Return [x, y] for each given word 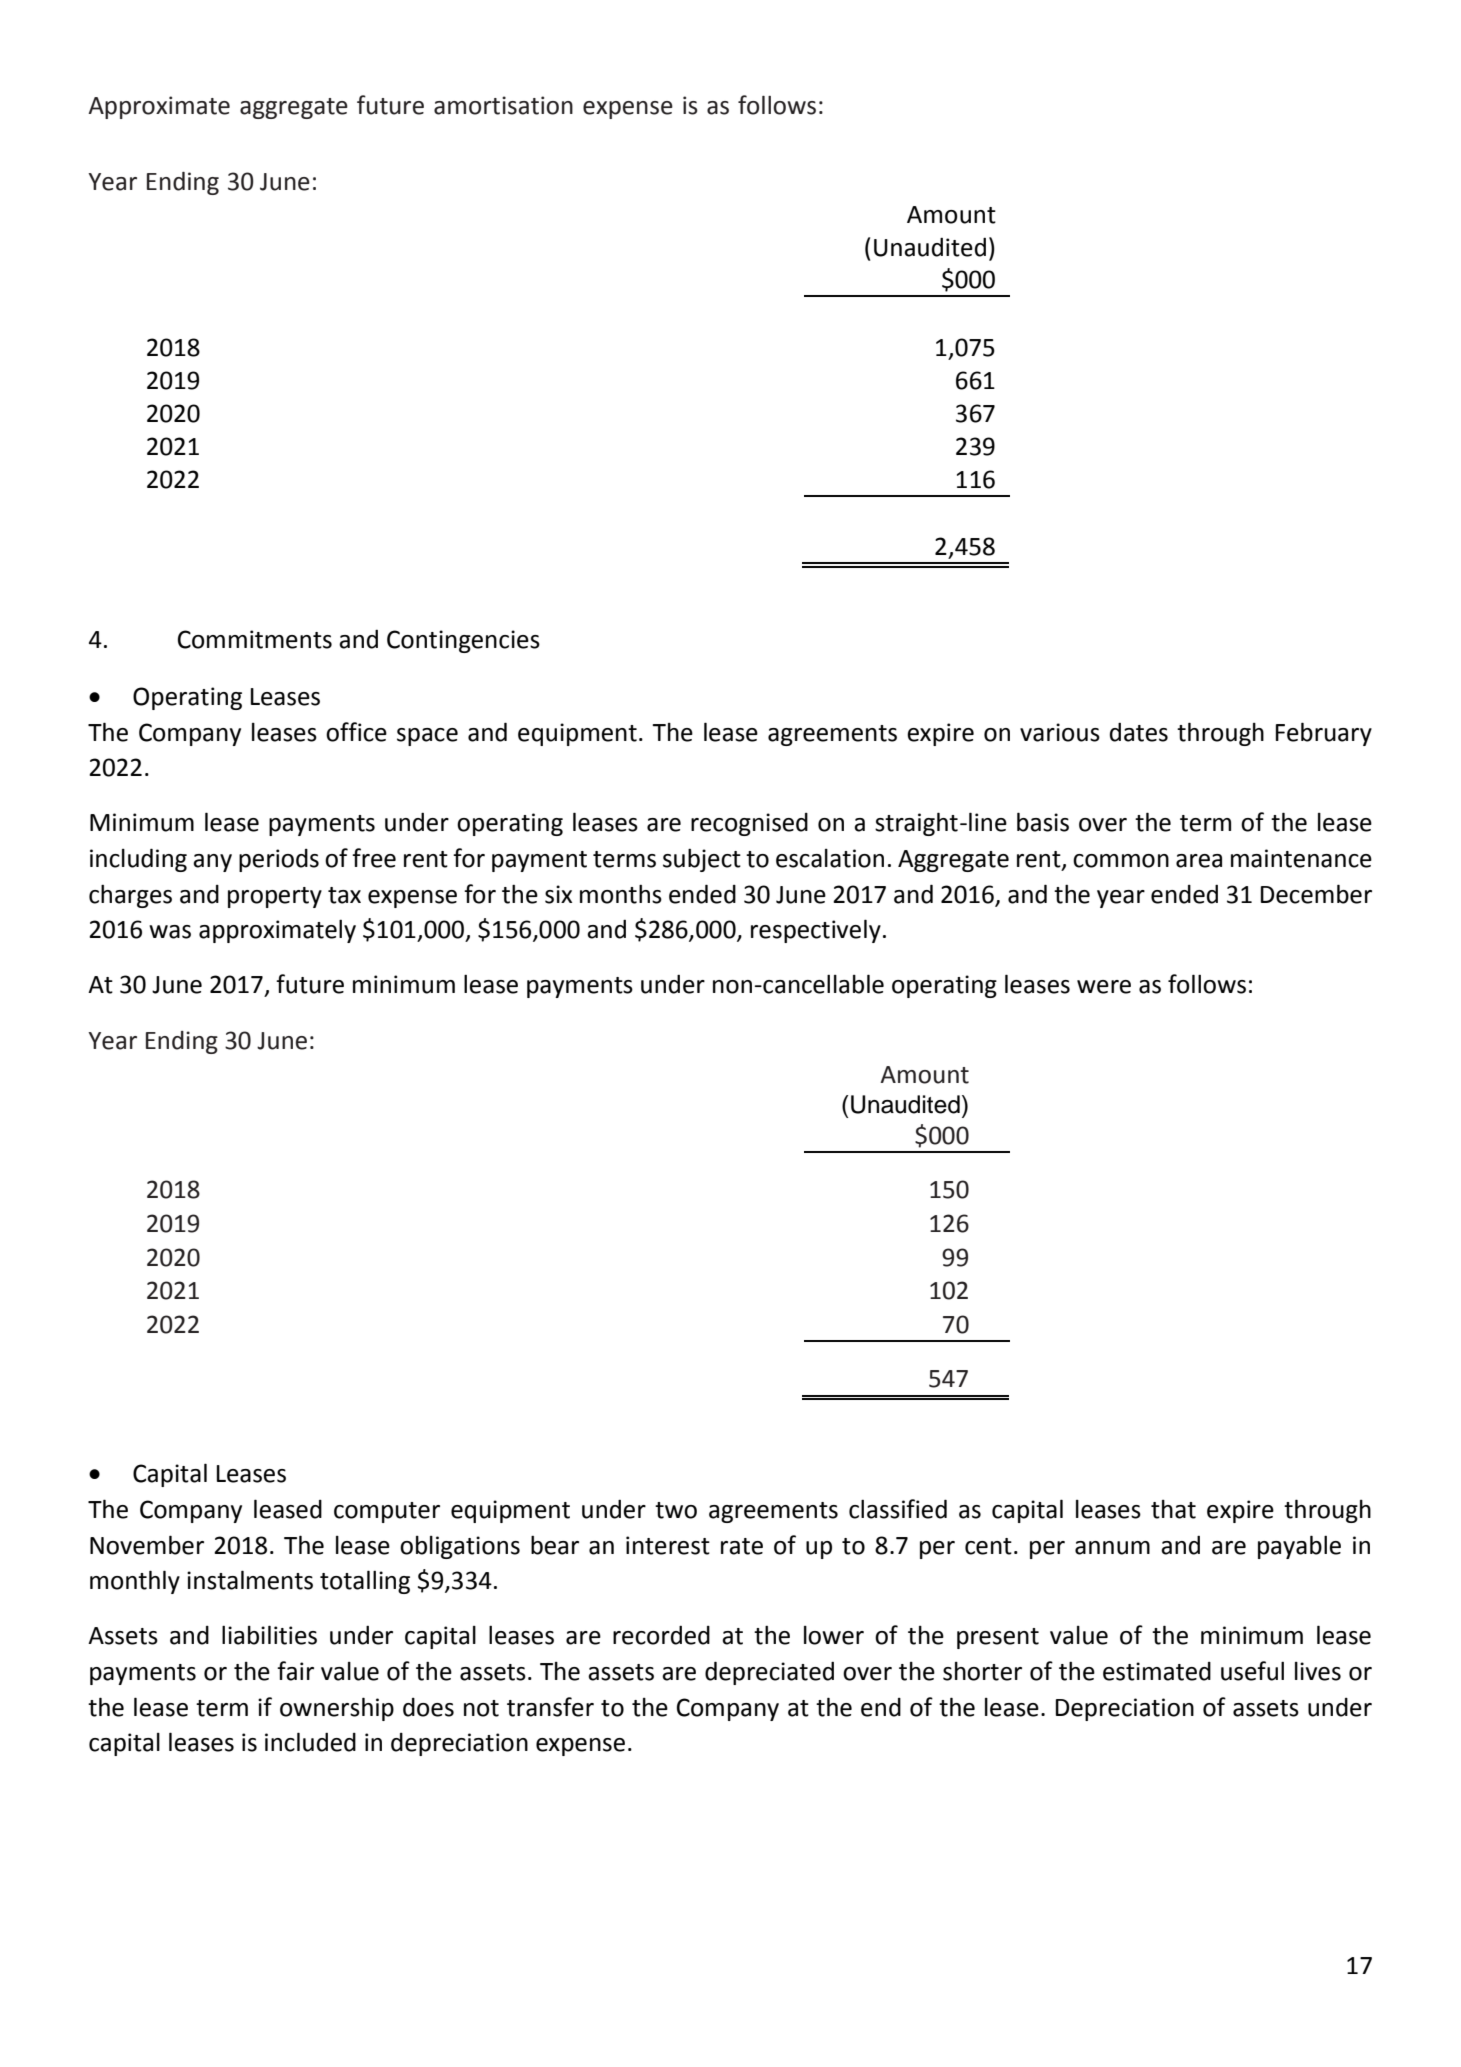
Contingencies [463, 641]
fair [295, 1671]
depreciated [769, 1673]
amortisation [503, 105]
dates [1139, 732]
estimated [1157, 1671]
